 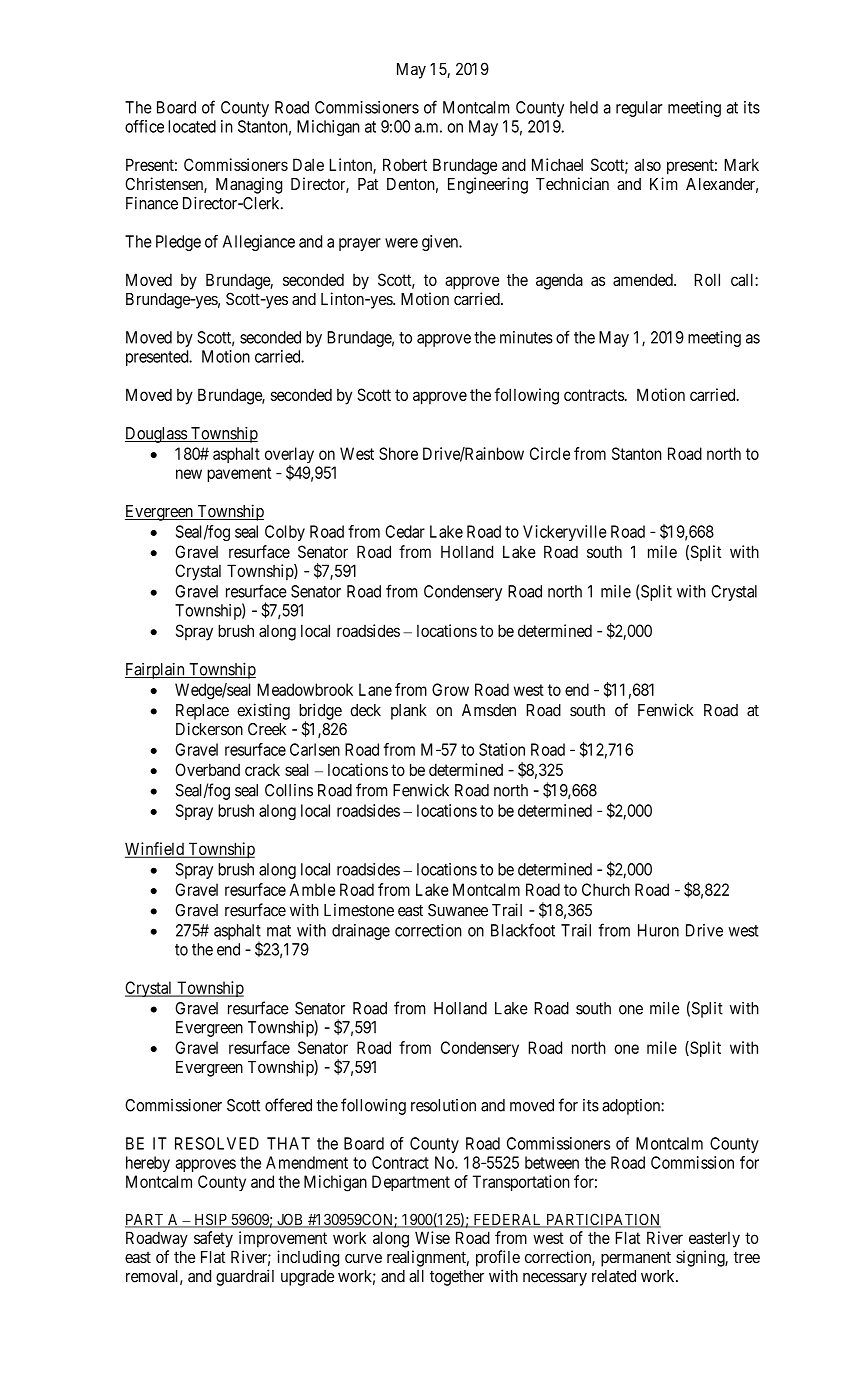 I want to click on safety, so click(x=213, y=1239).
